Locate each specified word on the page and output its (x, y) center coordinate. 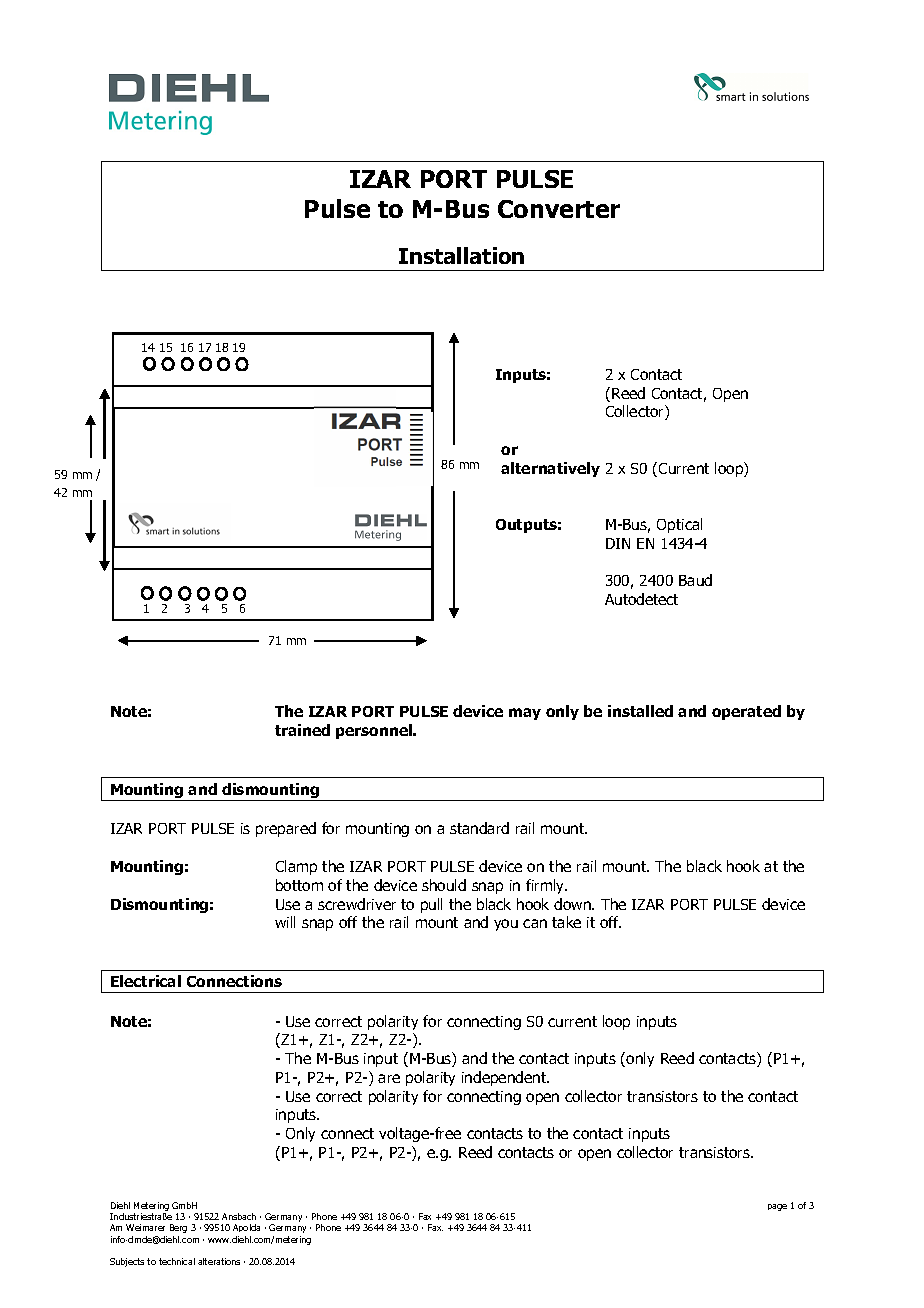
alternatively (550, 469)
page (777, 1207)
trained (302, 730)
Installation (461, 255)
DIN (618, 543)
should (444, 885)
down (573, 904)
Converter (559, 209)
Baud (695, 580)
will (285, 922)
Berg (178, 1228)
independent (505, 1078)
